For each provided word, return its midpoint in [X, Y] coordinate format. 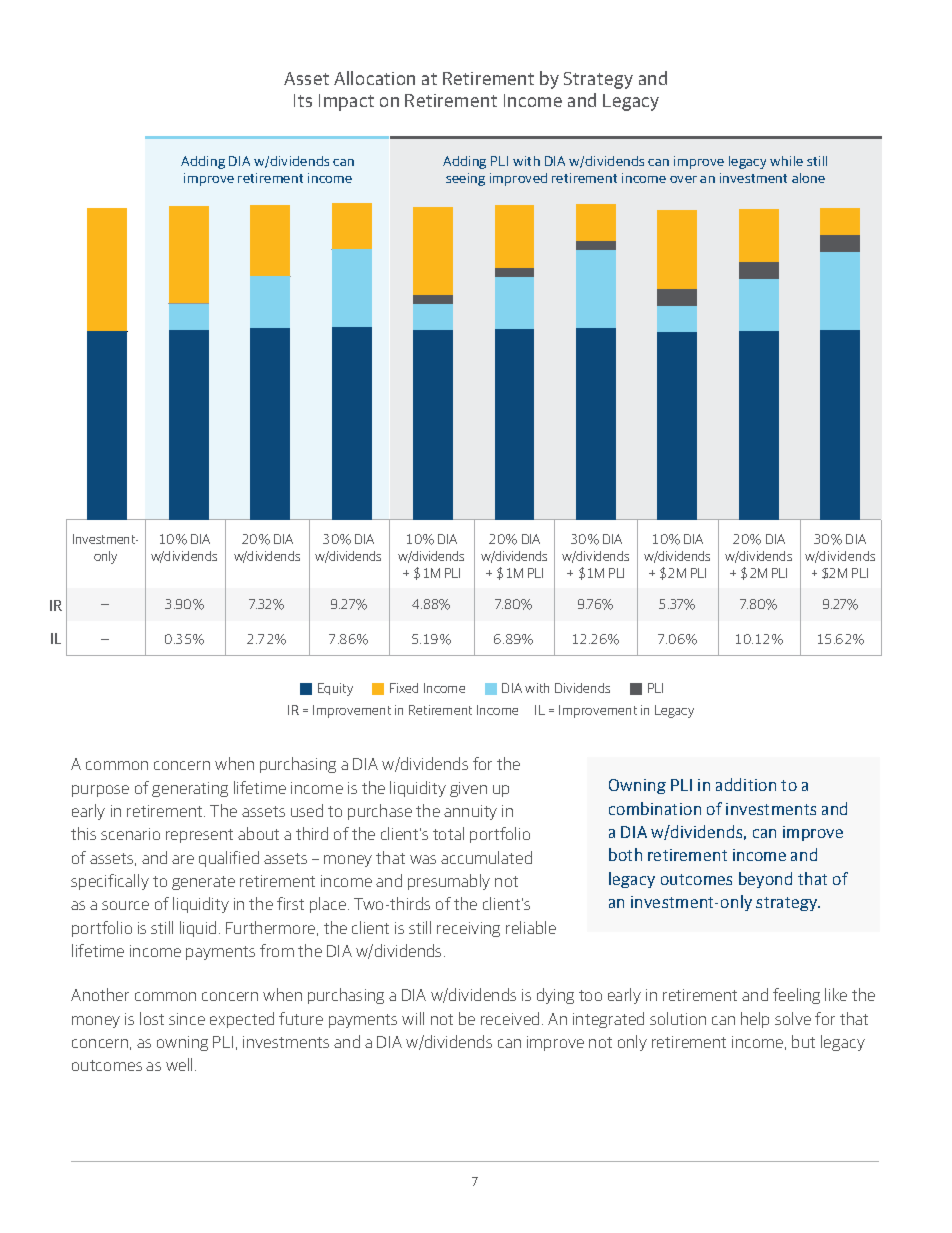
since [187, 1019]
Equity [335, 689]
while [786, 161]
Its [303, 100]
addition [746, 784]
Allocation [374, 78]
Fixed [404, 688]
